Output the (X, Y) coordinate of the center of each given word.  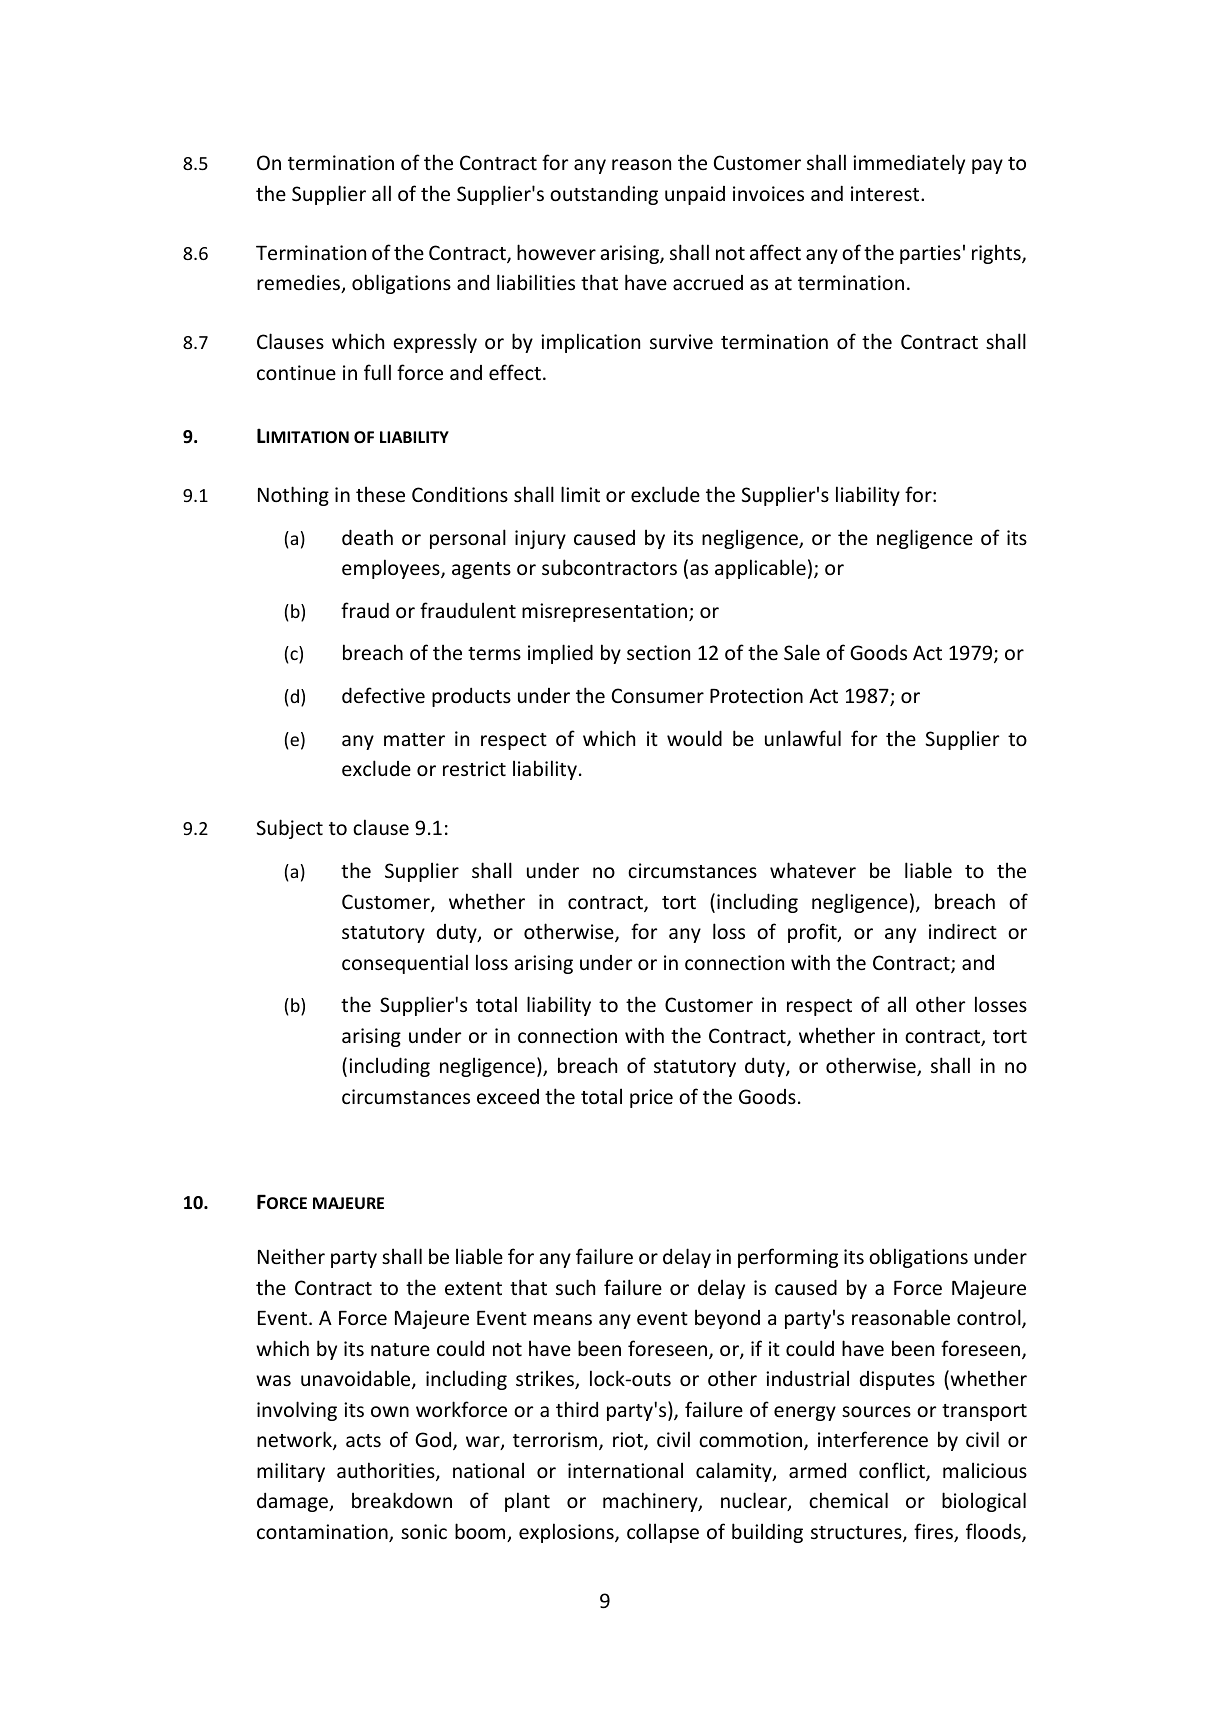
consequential (405, 964)
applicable (760, 569)
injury (540, 539)
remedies (300, 283)
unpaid (695, 195)
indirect (963, 931)
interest (886, 193)
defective (383, 695)
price (651, 1098)
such (575, 1287)
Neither (291, 1256)
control (990, 1318)
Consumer (658, 695)
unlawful (803, 738)
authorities (387, 1471)
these (380, 494)
